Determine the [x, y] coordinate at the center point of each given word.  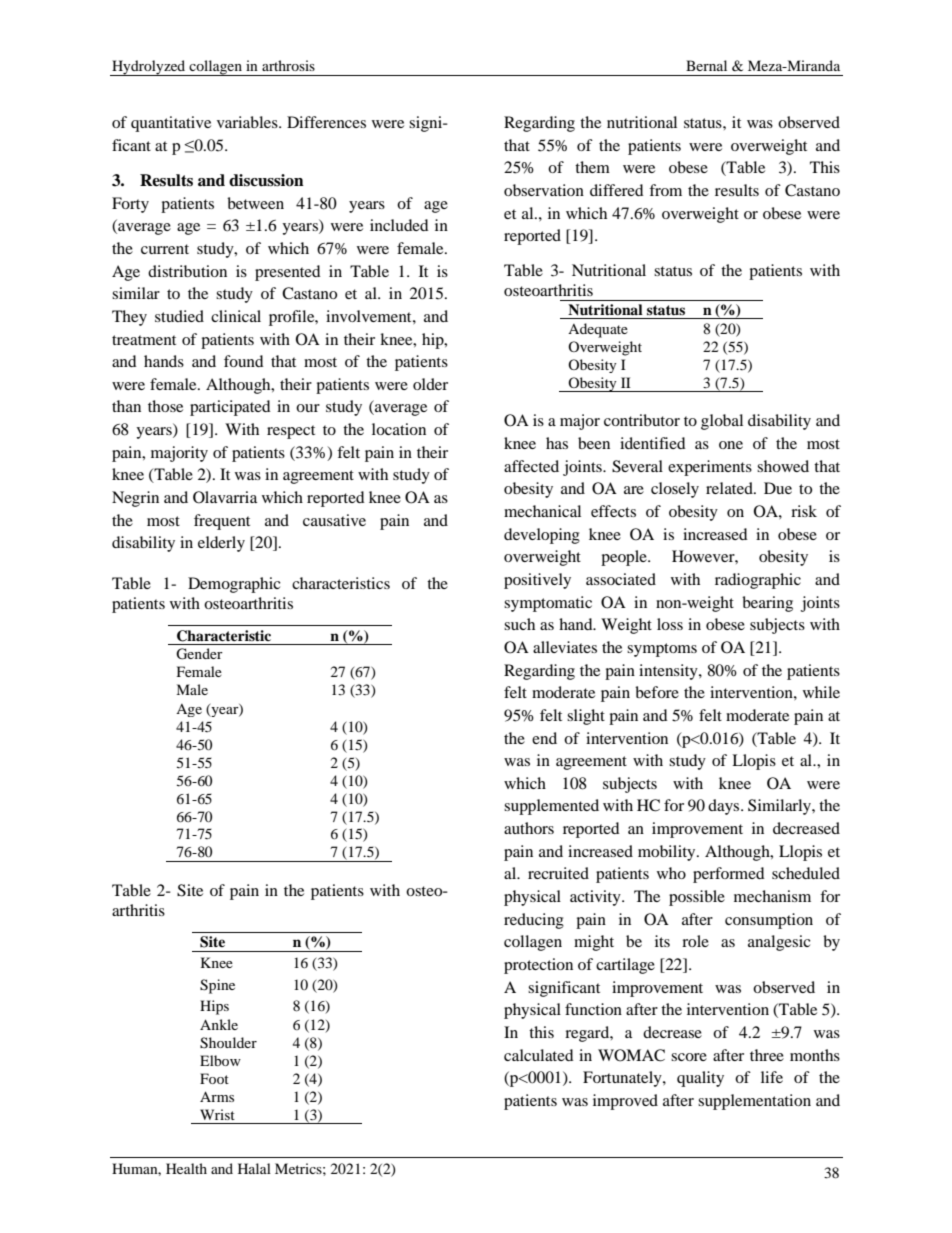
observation [544, 190]
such [519, 624]
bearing [767, 604]
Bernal [706, 65]
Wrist [217, 1114]
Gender [199, 654]
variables [248, 122]
